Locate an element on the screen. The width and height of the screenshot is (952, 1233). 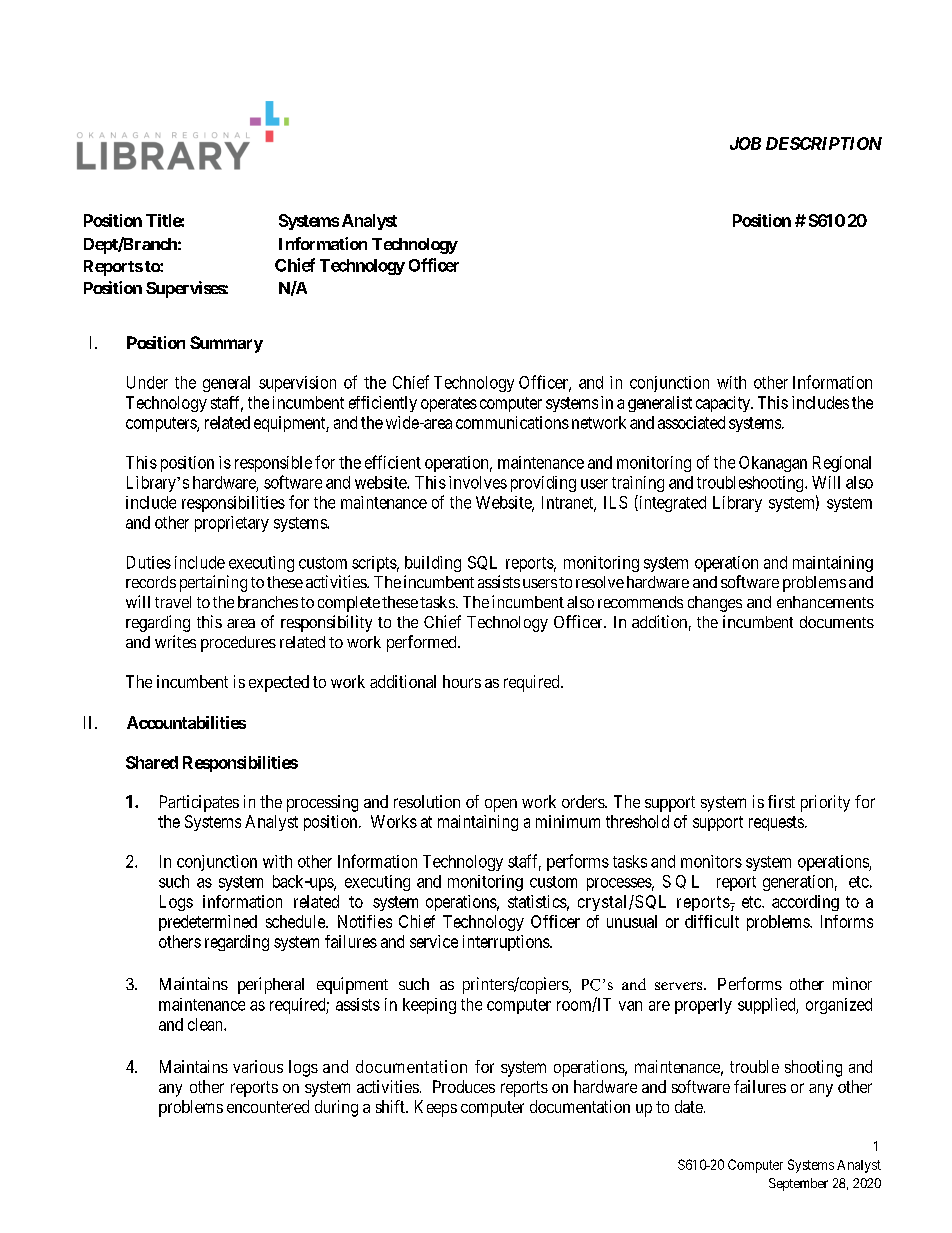
open is located at coordinates (501, 805).
